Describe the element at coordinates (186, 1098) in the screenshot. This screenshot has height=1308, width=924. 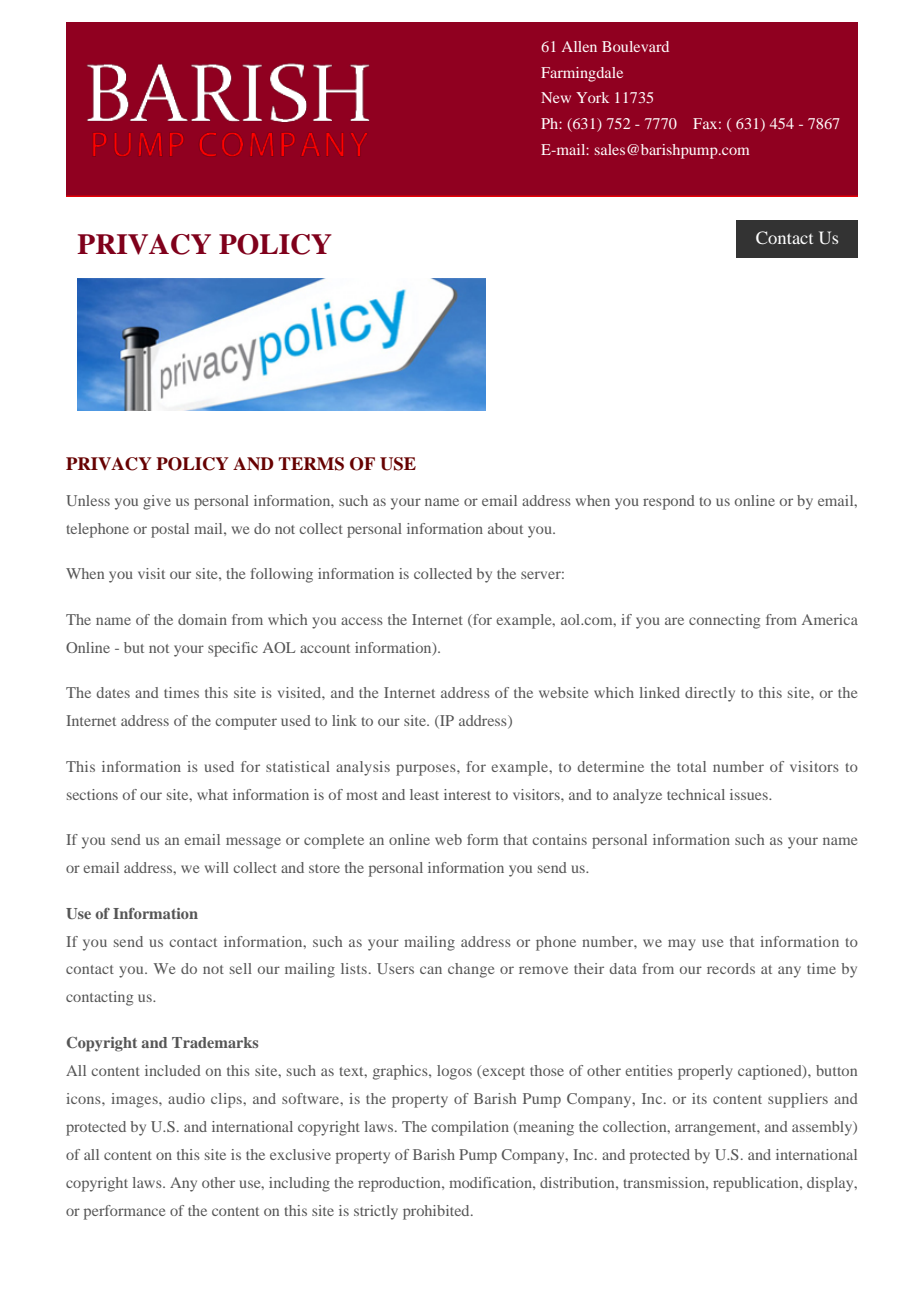
I see `audio` at that location.
